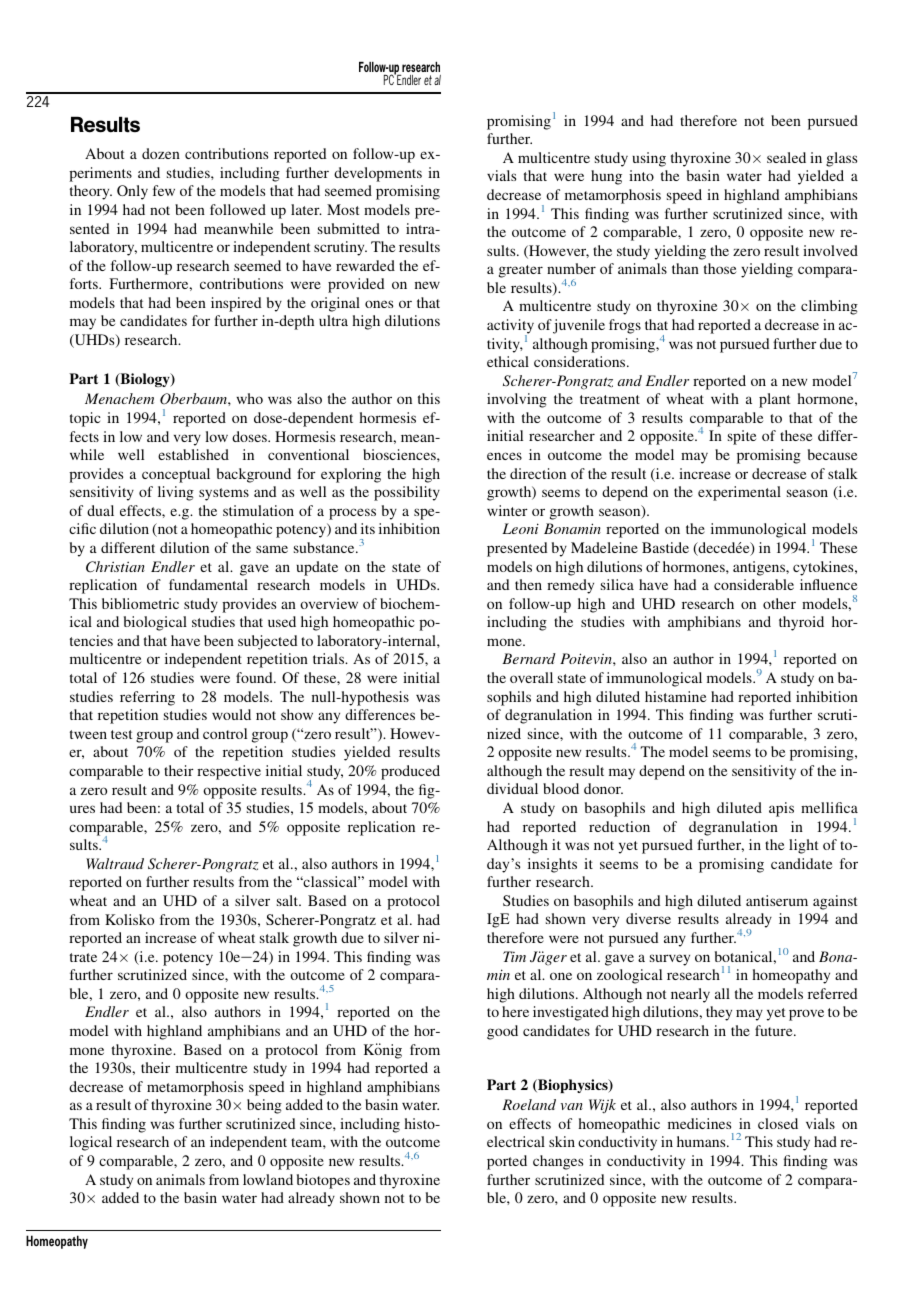 Image resolution: width=924 pixels, height=1308 pixels. I want to click on thyroid, so click(801, 623).
